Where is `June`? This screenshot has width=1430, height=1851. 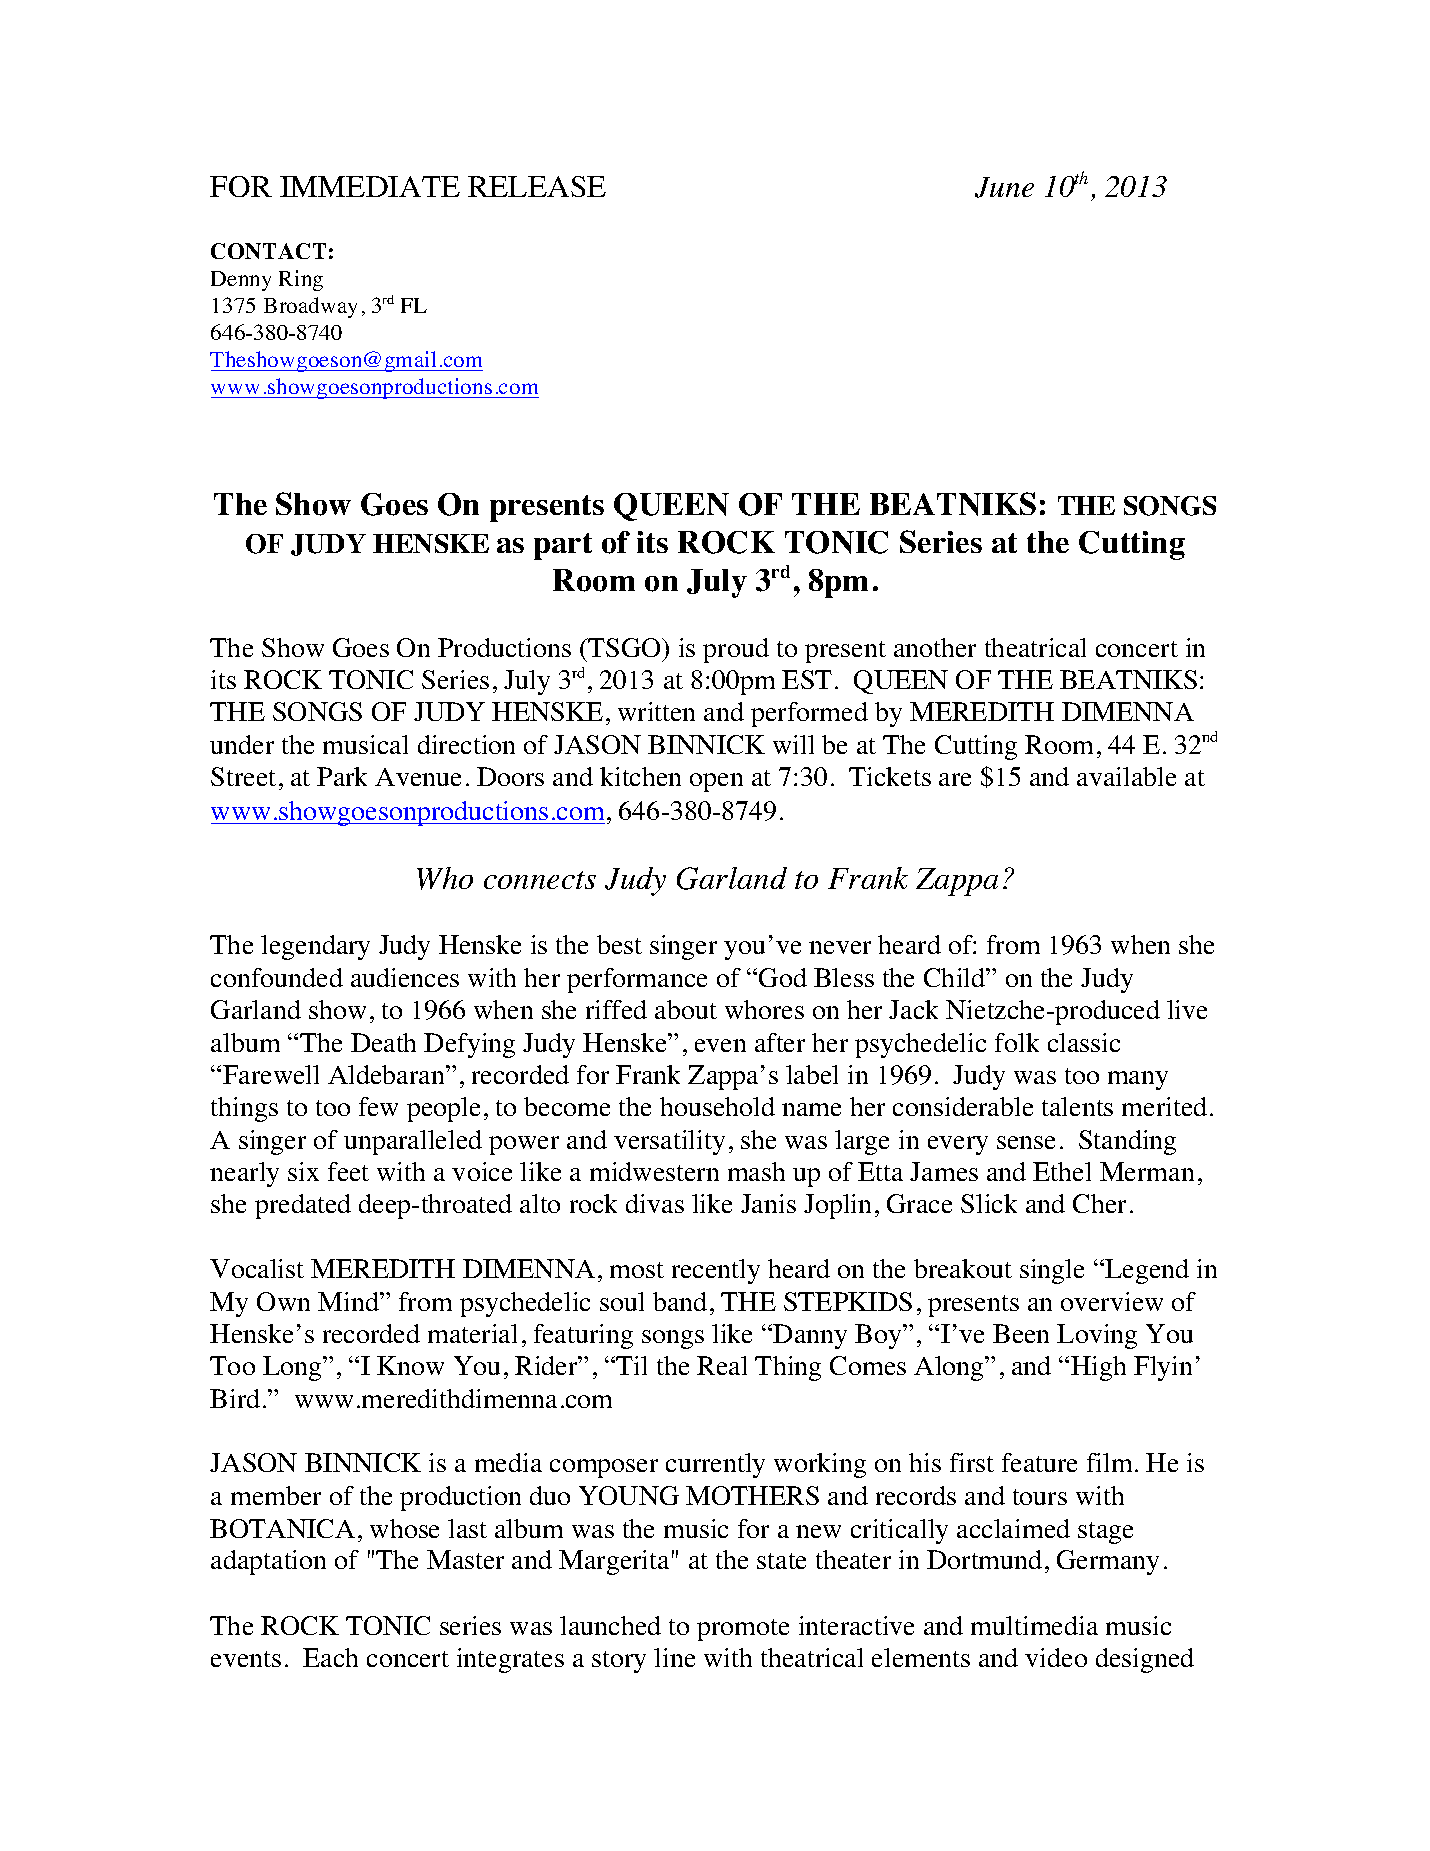 June is located at coordinates (1004, 187).
